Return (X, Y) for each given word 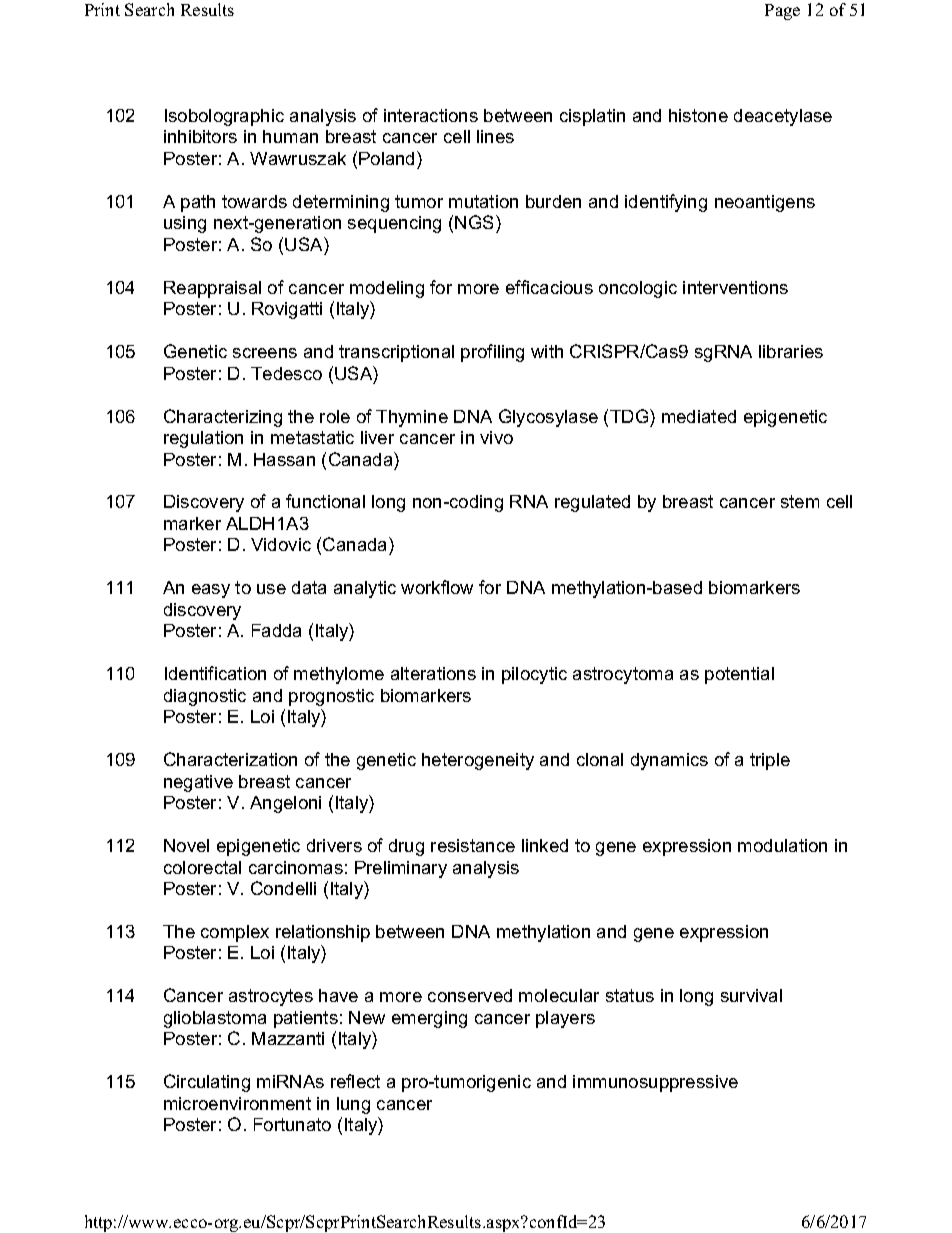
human (290, 136)
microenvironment (237, 1103)
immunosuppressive (655, 1083)
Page (782, 12)
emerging (429, 1019)
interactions (431, 115)
